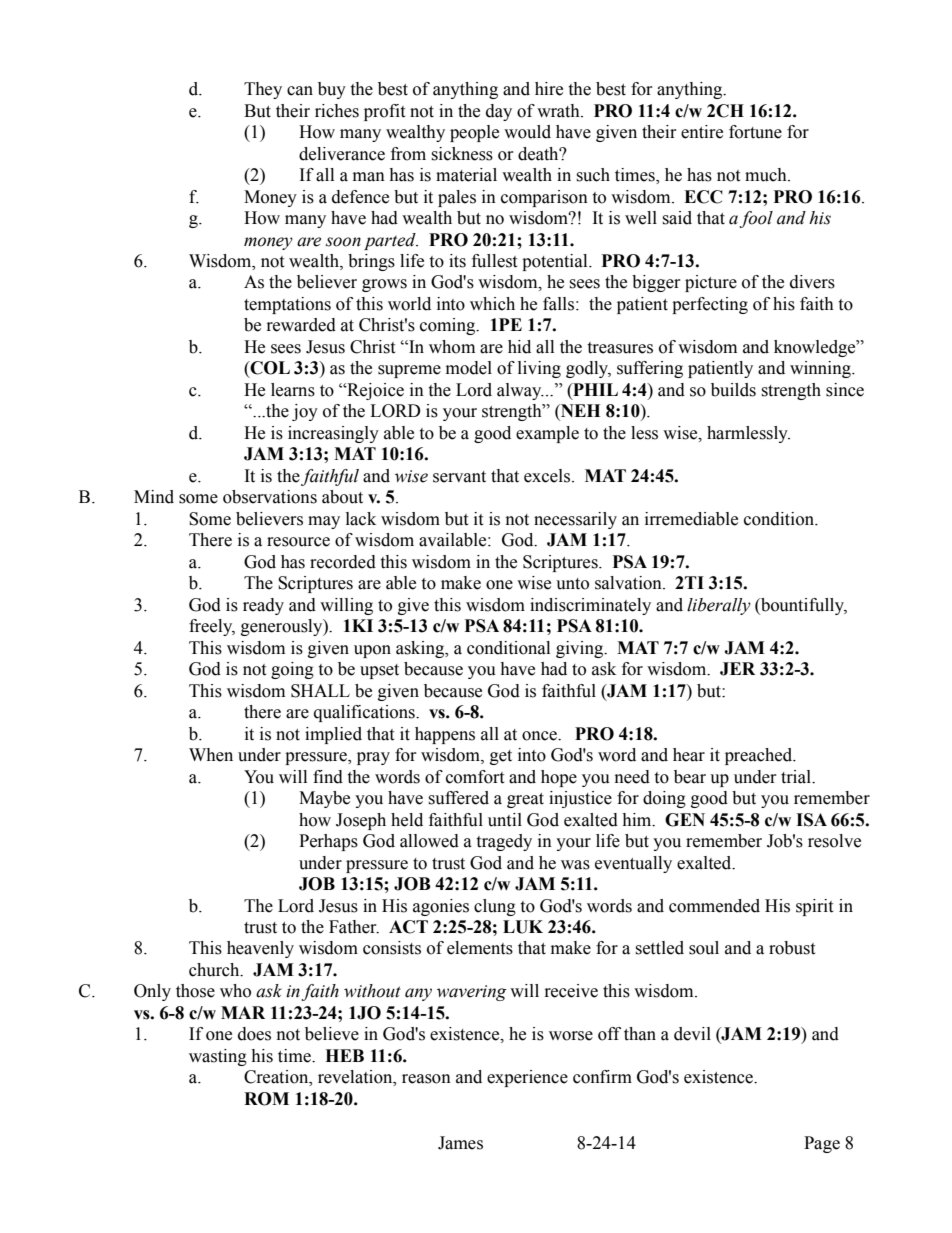 The height and width of the screenshot is (1233, 952). Describe the element at coordinates (212, 627) in the screenshot. I see `freely` at that location.
